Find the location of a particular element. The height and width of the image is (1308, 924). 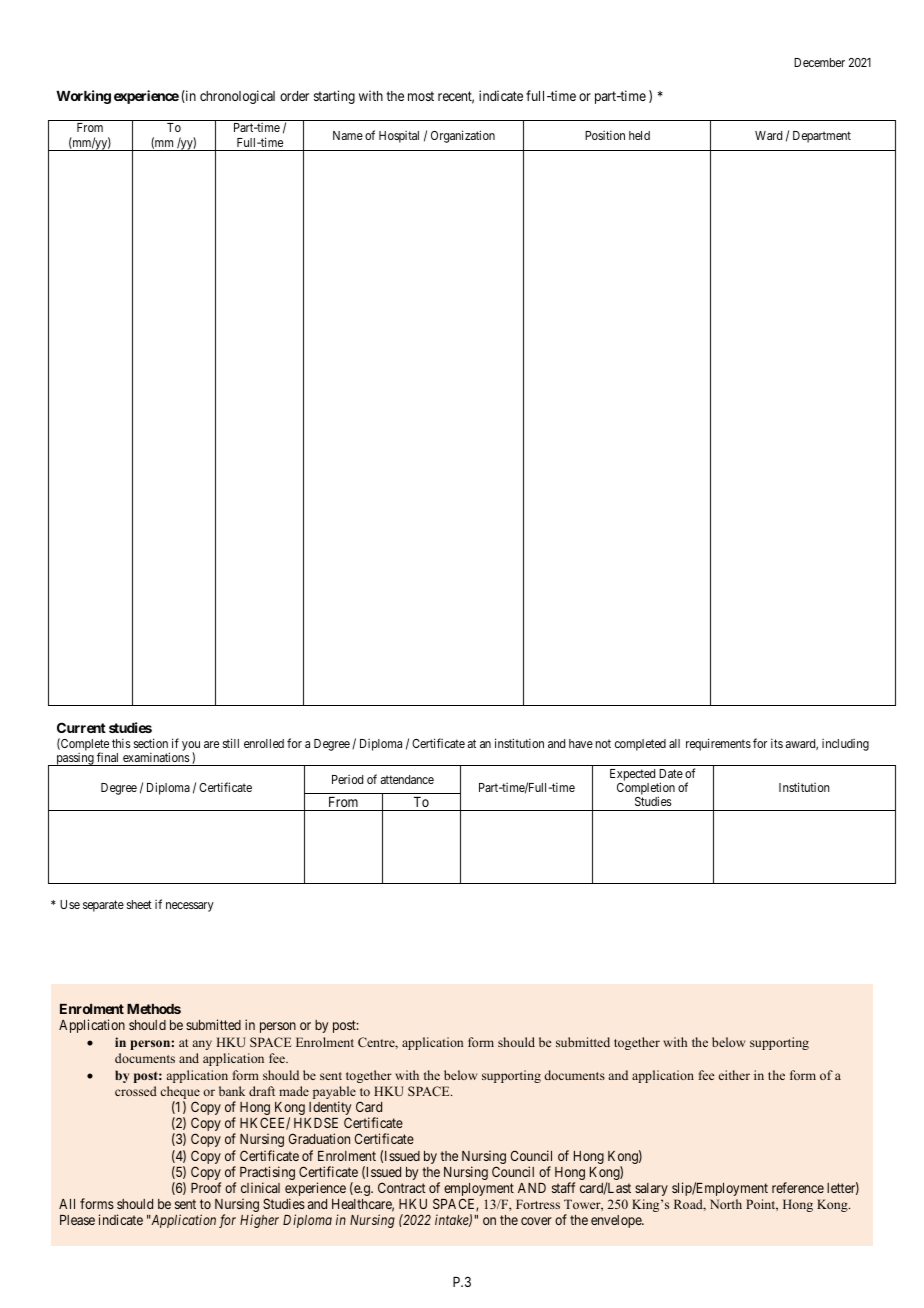

have is located at coordinates (581, 743).
